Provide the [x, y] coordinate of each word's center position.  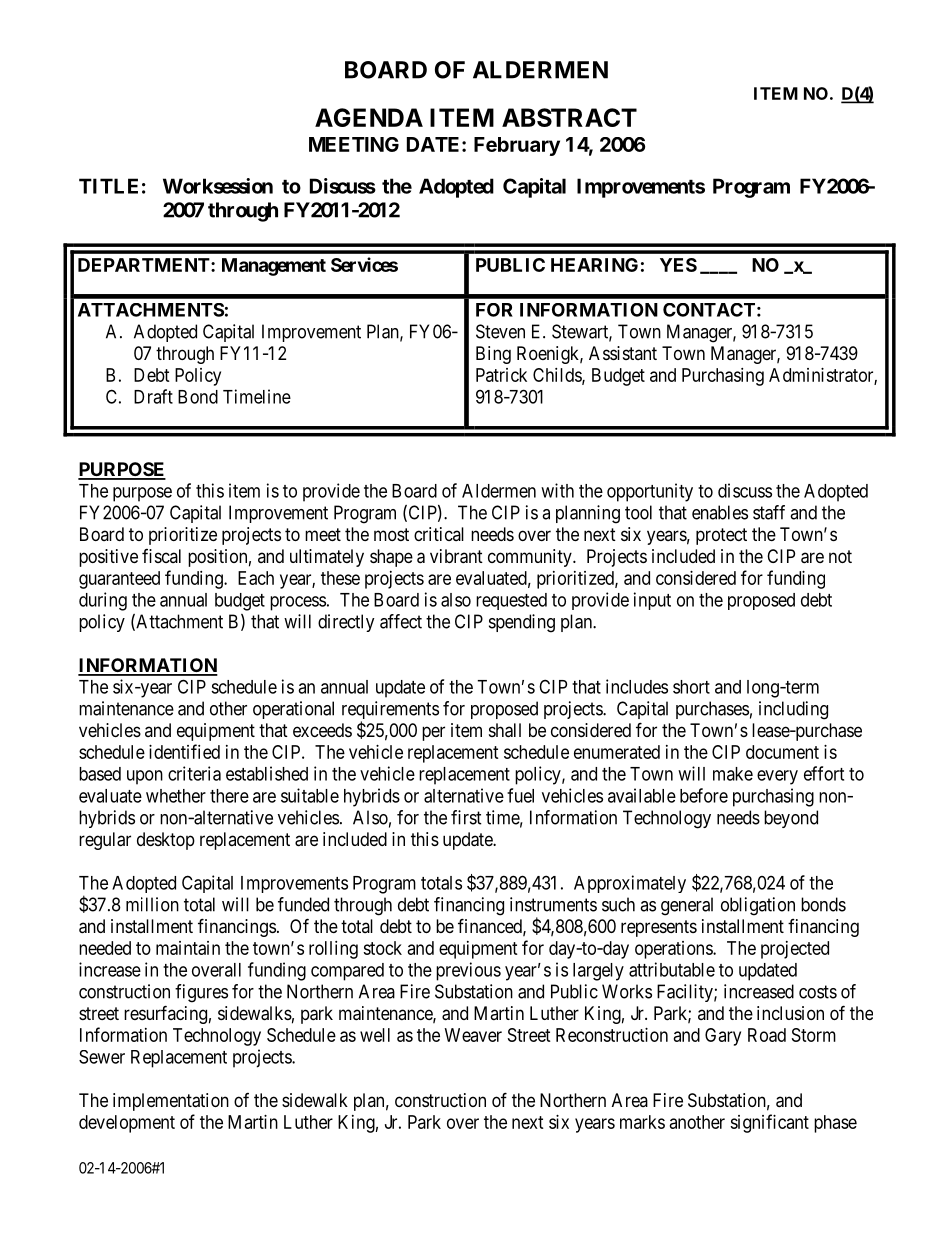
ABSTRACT [569, 117]
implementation [171, 1102]
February [517, 146]
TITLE [108, 186]
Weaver [473, 1035]
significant [769, 1123]
